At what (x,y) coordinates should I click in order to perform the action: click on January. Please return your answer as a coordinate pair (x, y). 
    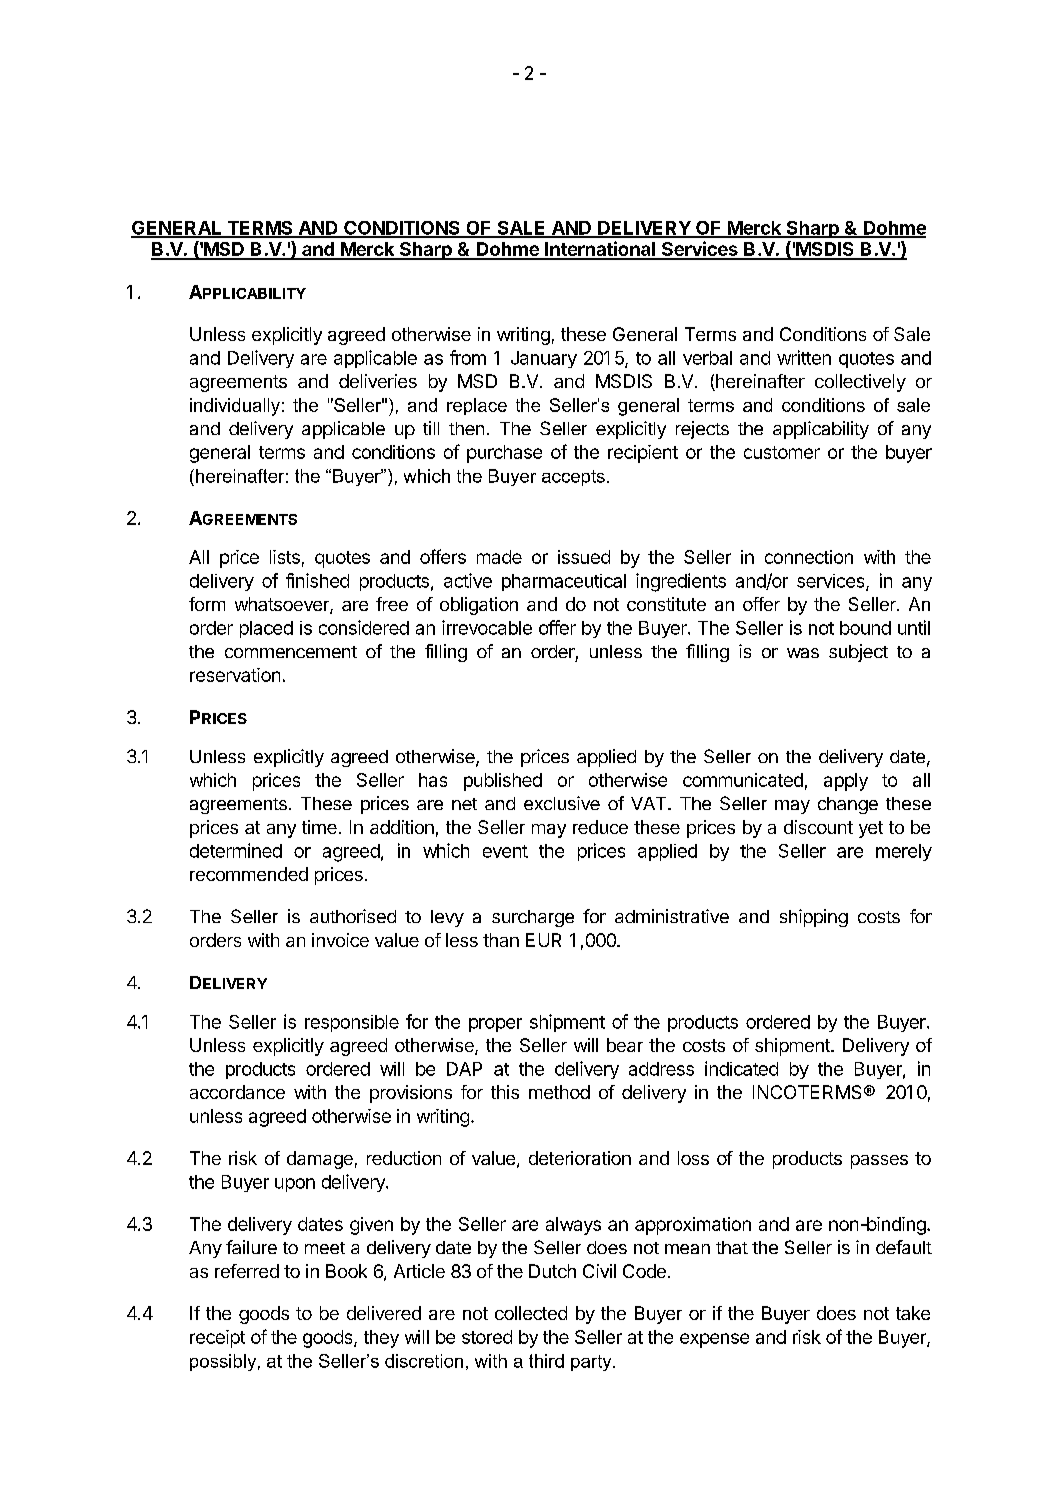
    Looking at the image, I should click on (544, 359).
